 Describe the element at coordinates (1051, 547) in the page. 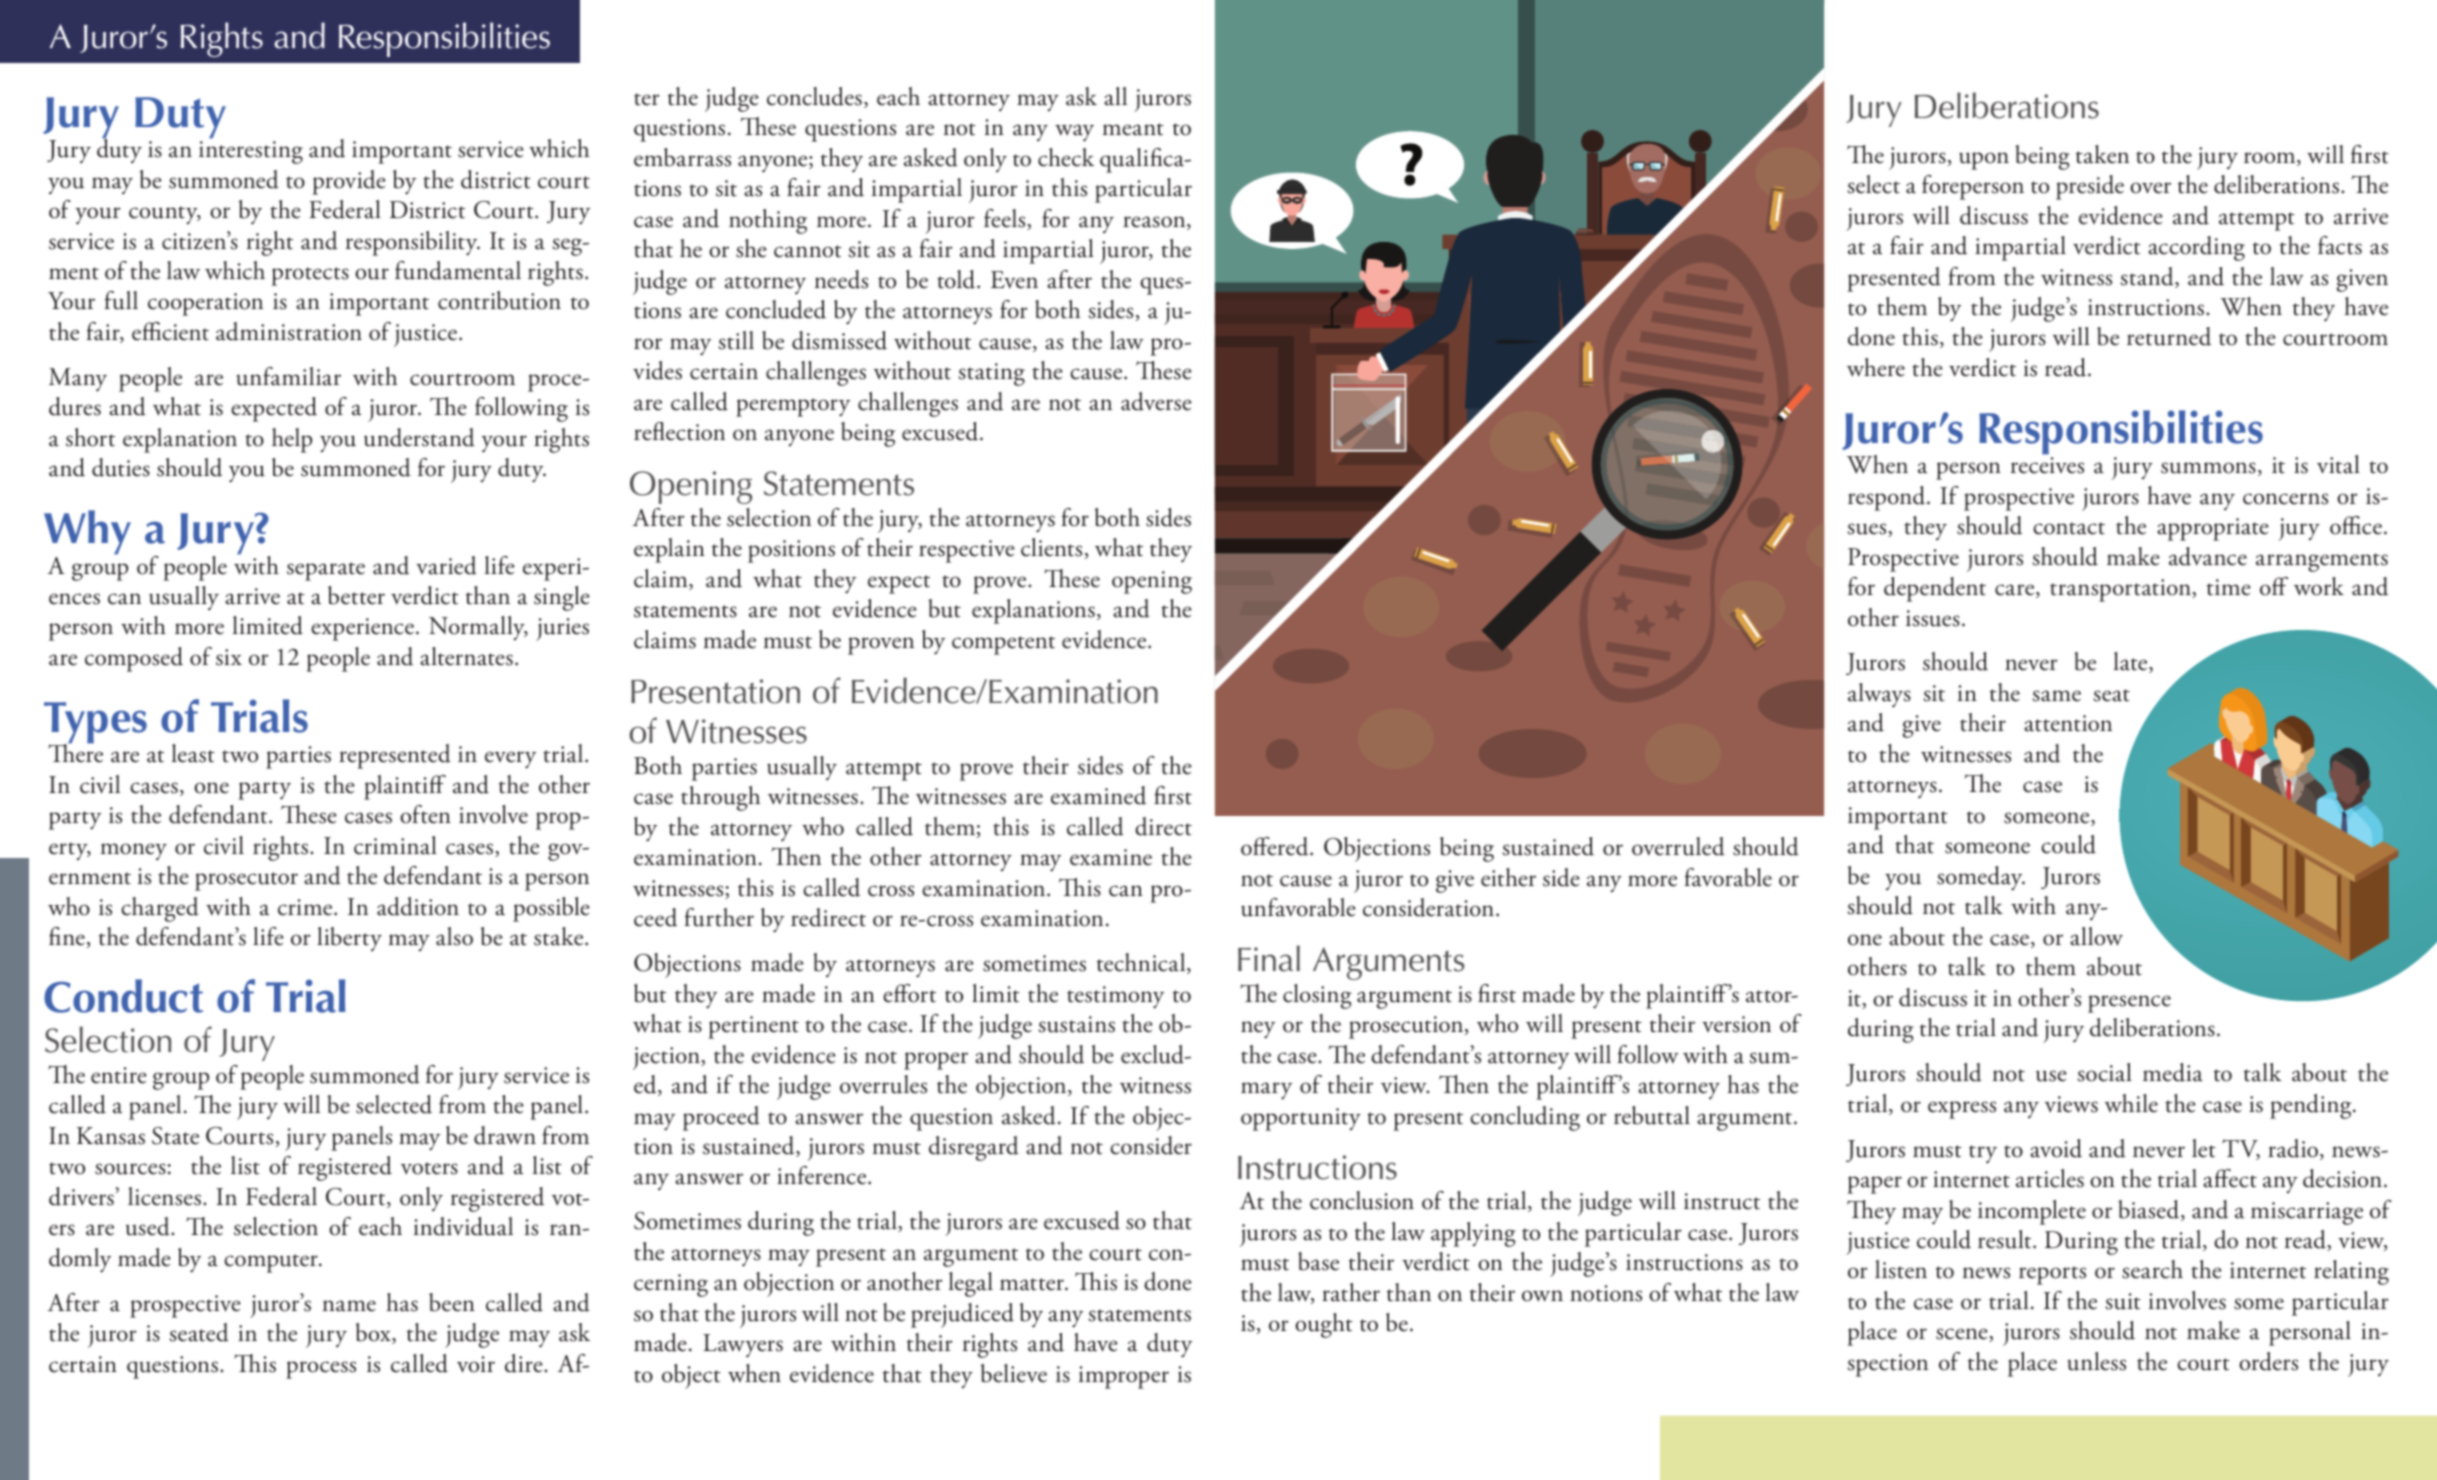

I see `clients` at that location.
